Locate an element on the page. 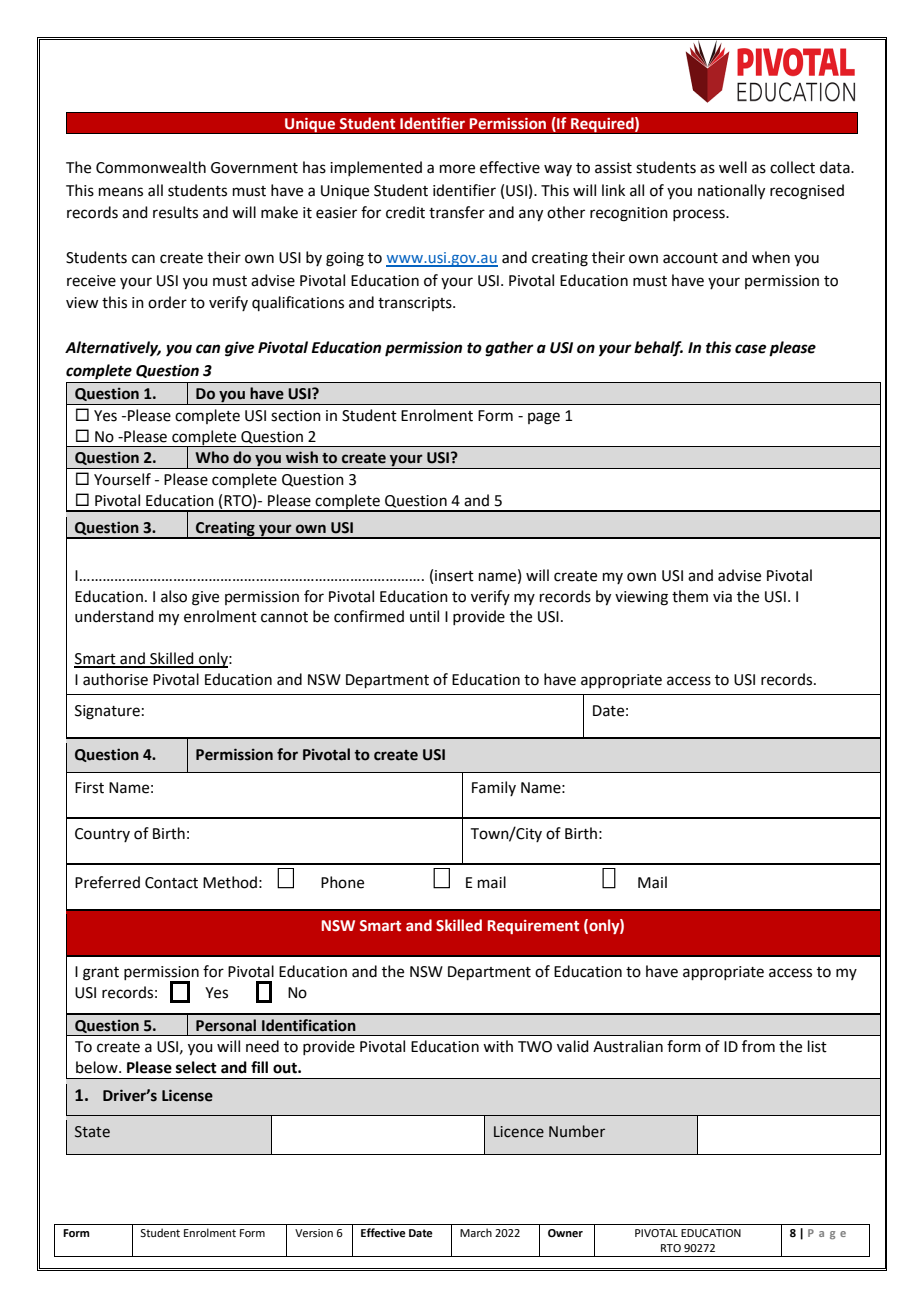 The width and height of the image is (924, 1308). case is located at coordinates (750, 349).
